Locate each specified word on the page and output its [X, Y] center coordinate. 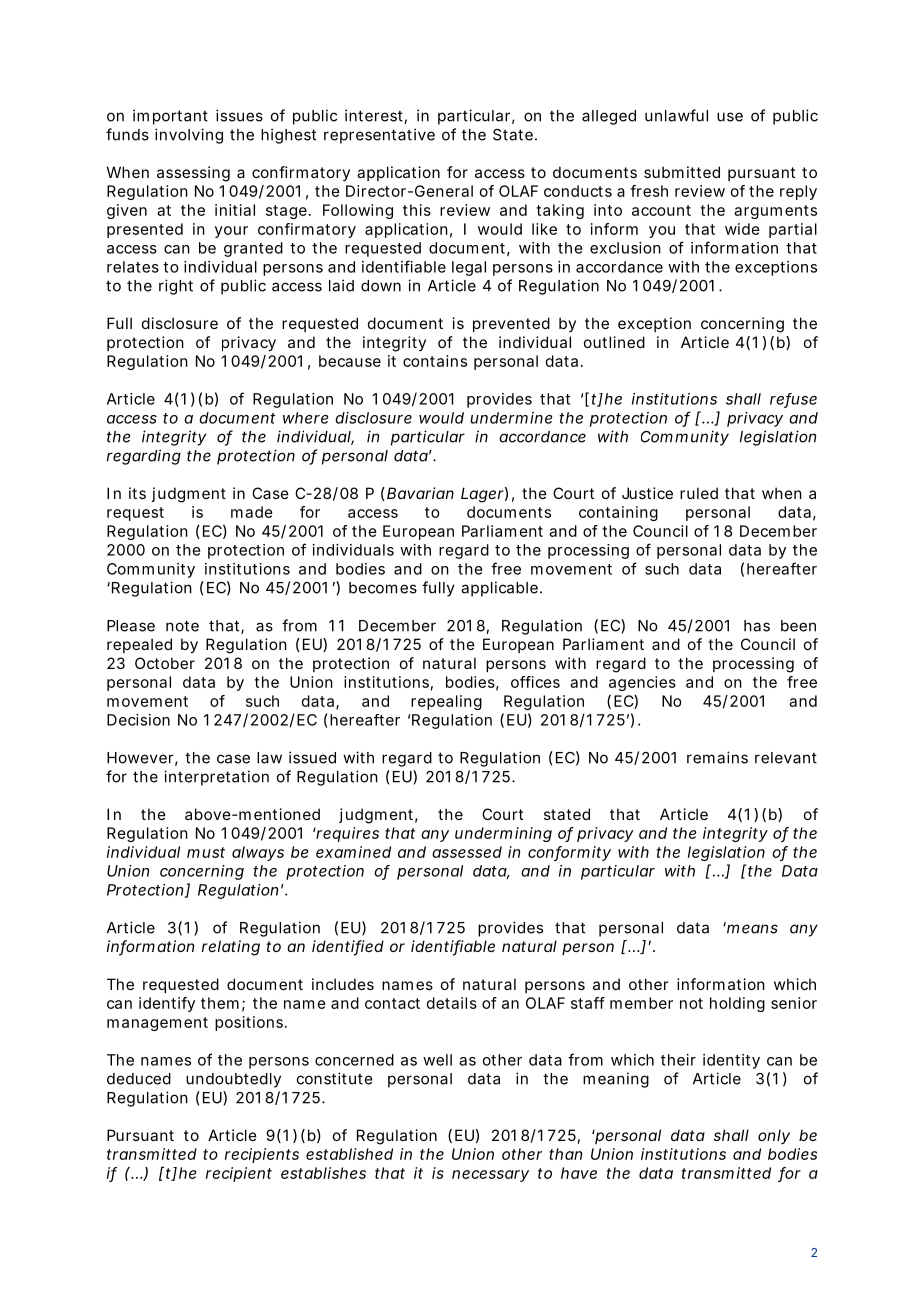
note [182, 626]
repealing [446, 702]
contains [435, 361]
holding [737, 1004]
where [305, 418]
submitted [682, 172]
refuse [793, 400]
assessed [467, 852]
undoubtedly [233, 1080]
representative [379, 136]
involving [189, 136]
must [206, 852]
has [757, 626]
